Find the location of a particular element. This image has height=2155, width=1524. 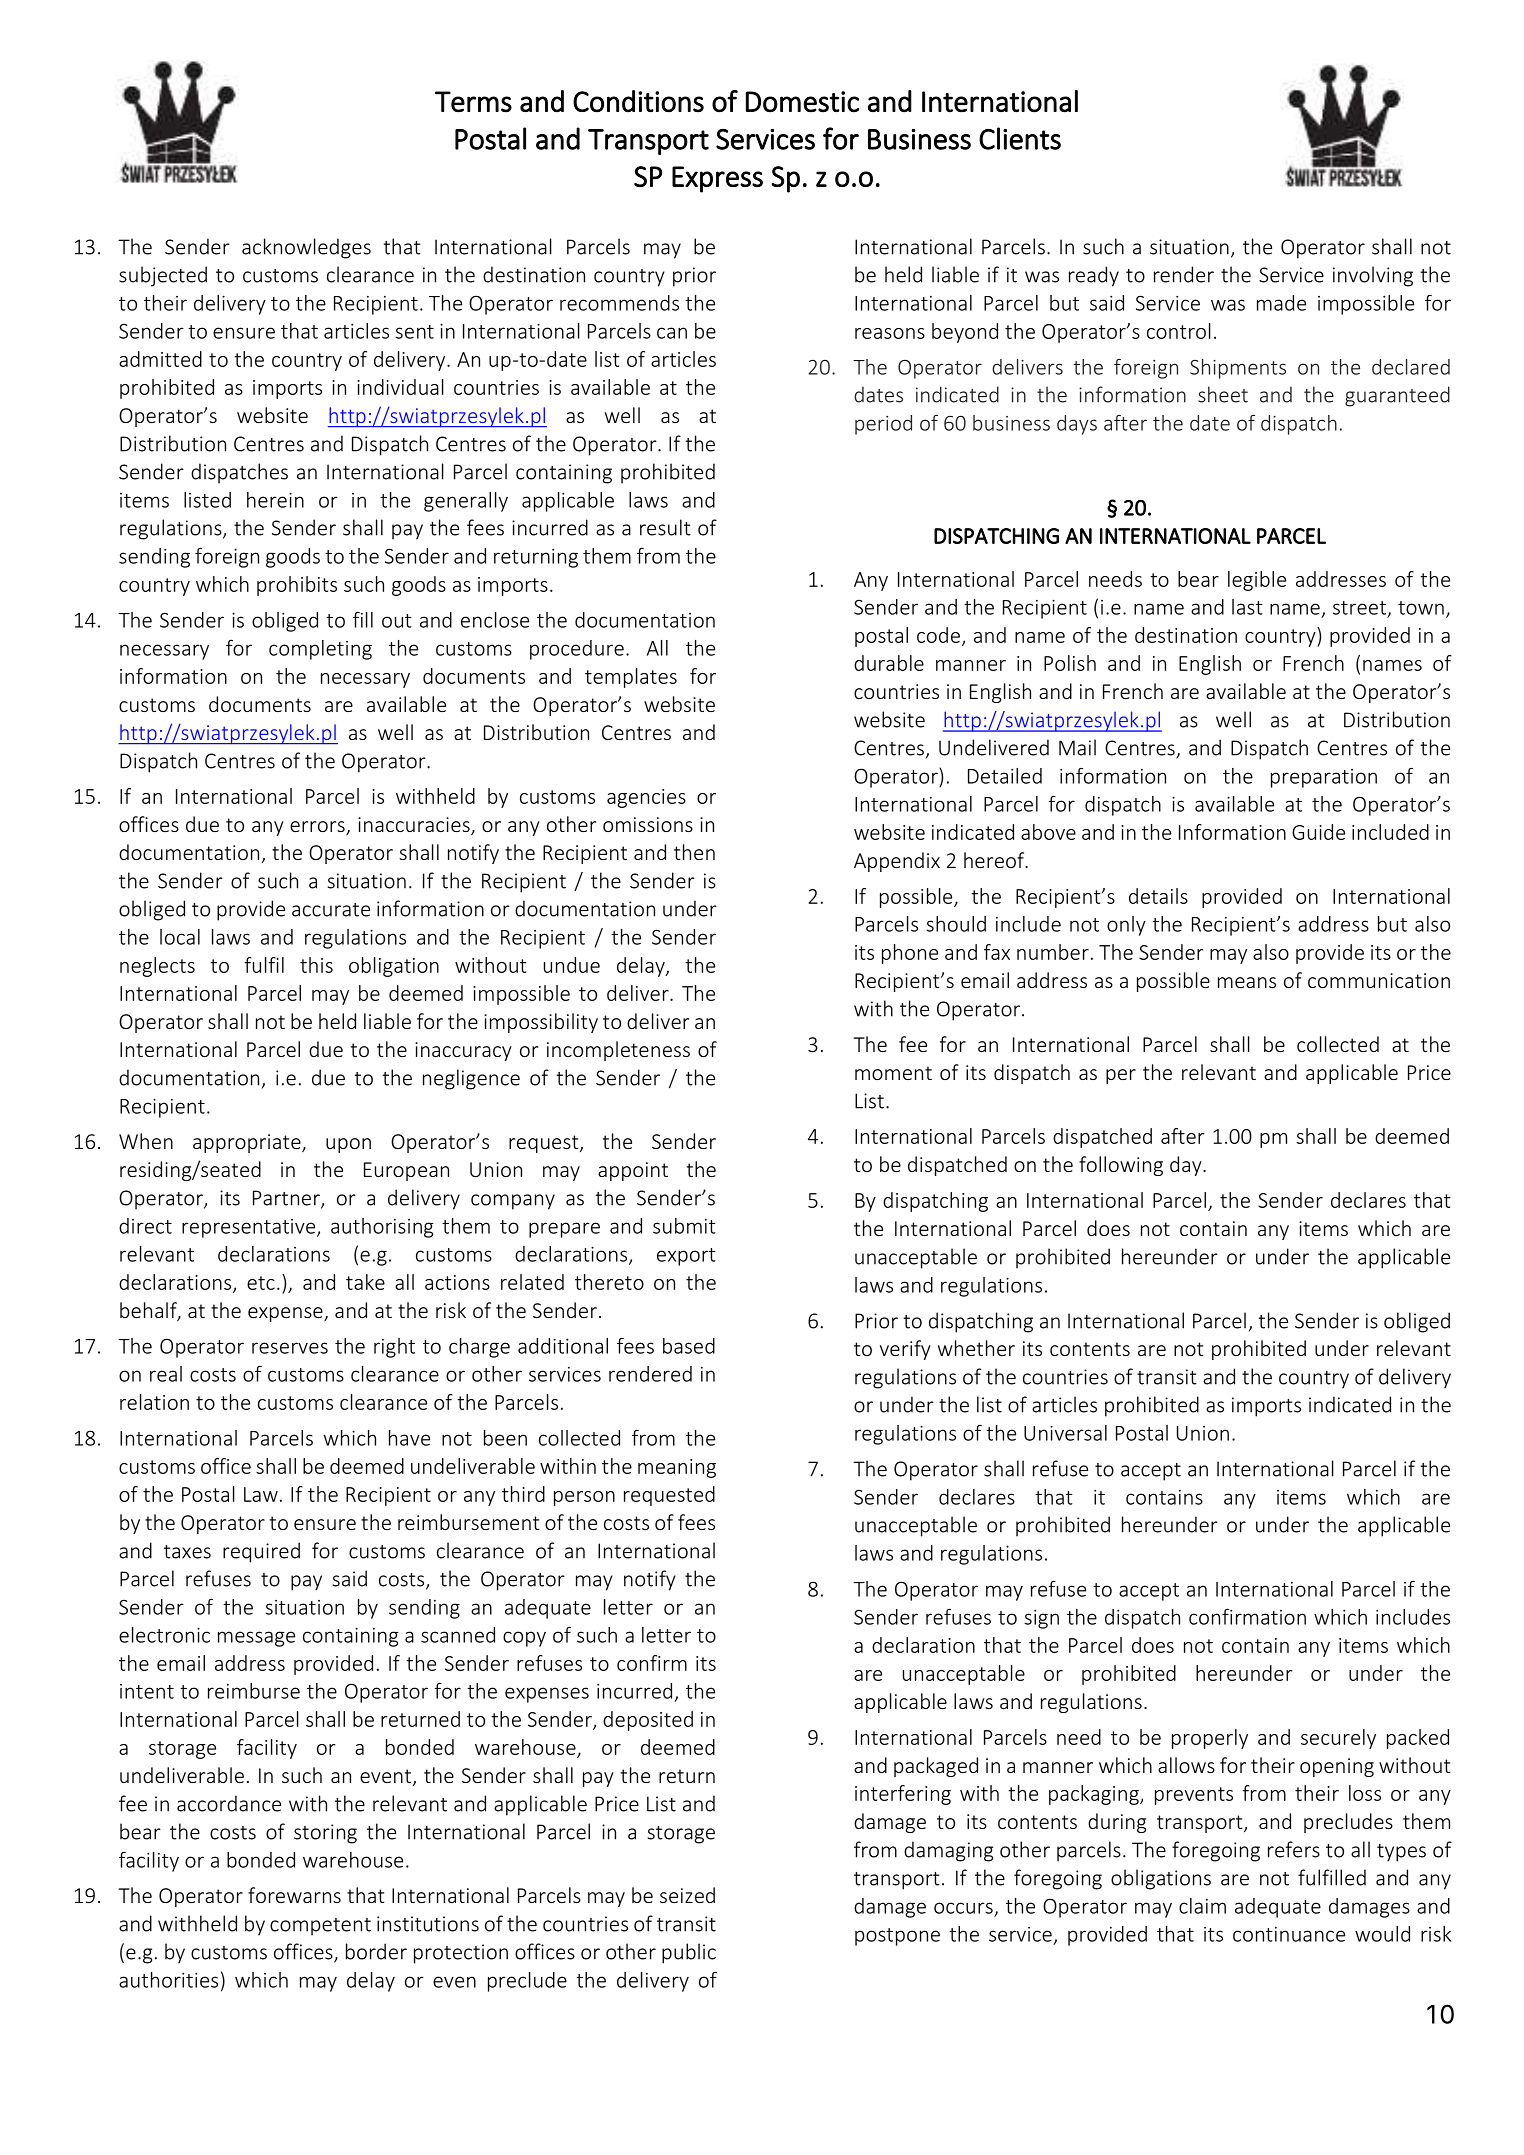

Universal is located at coordinates (1065, 1433).
